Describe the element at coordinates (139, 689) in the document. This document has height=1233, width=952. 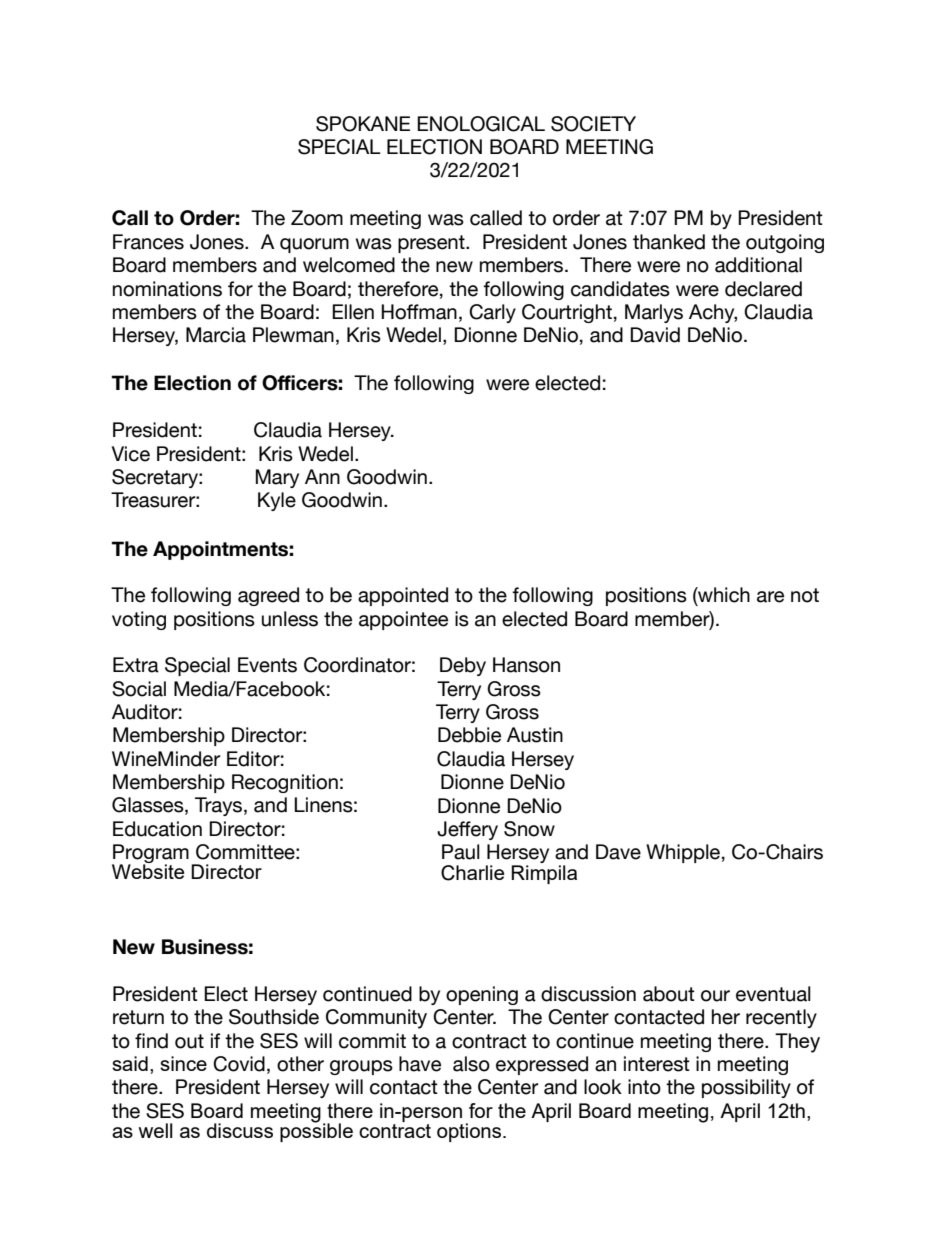
I see `Social` at that location.
